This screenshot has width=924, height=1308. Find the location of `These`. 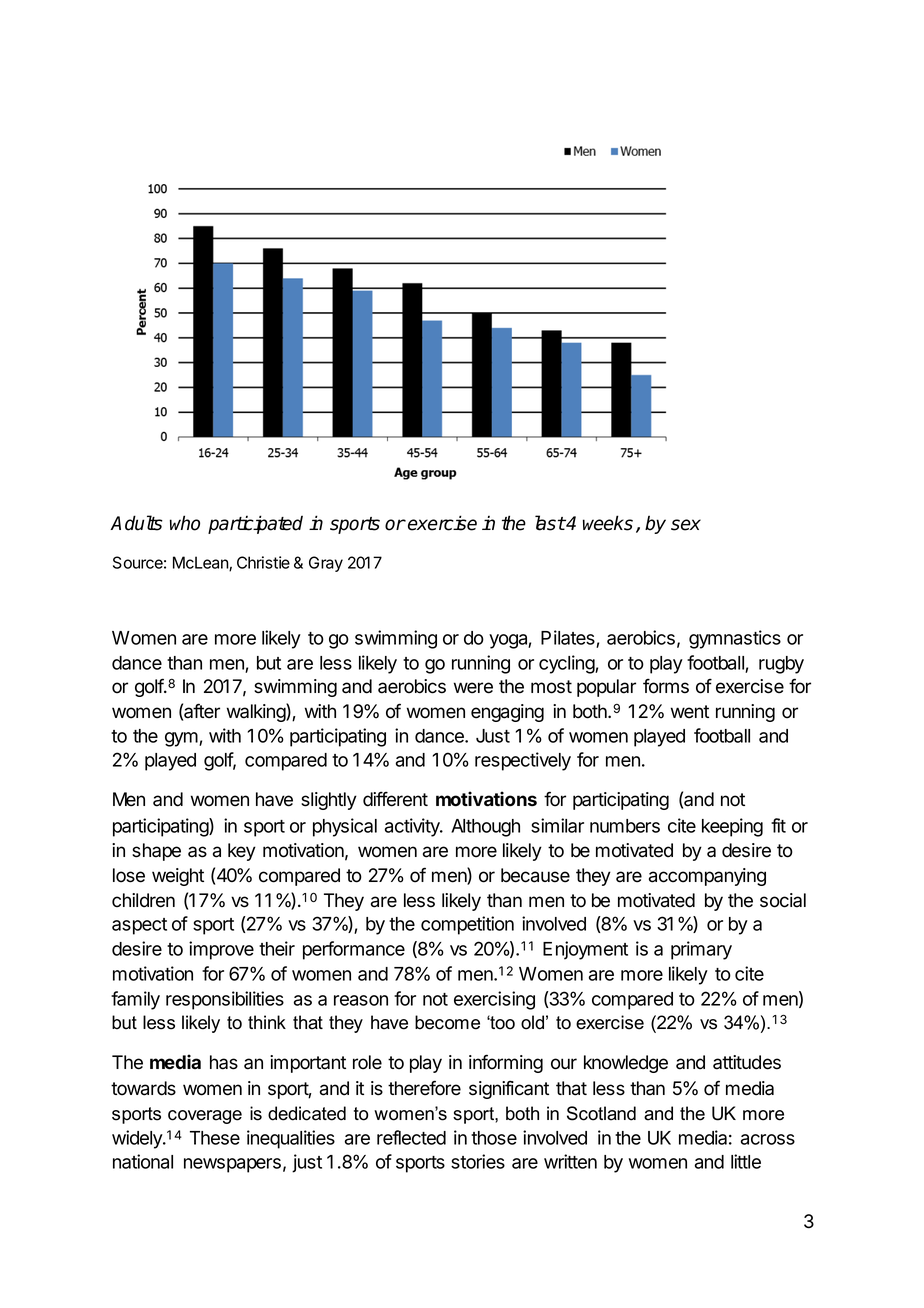

These is located at coordinates (215, 1138).
